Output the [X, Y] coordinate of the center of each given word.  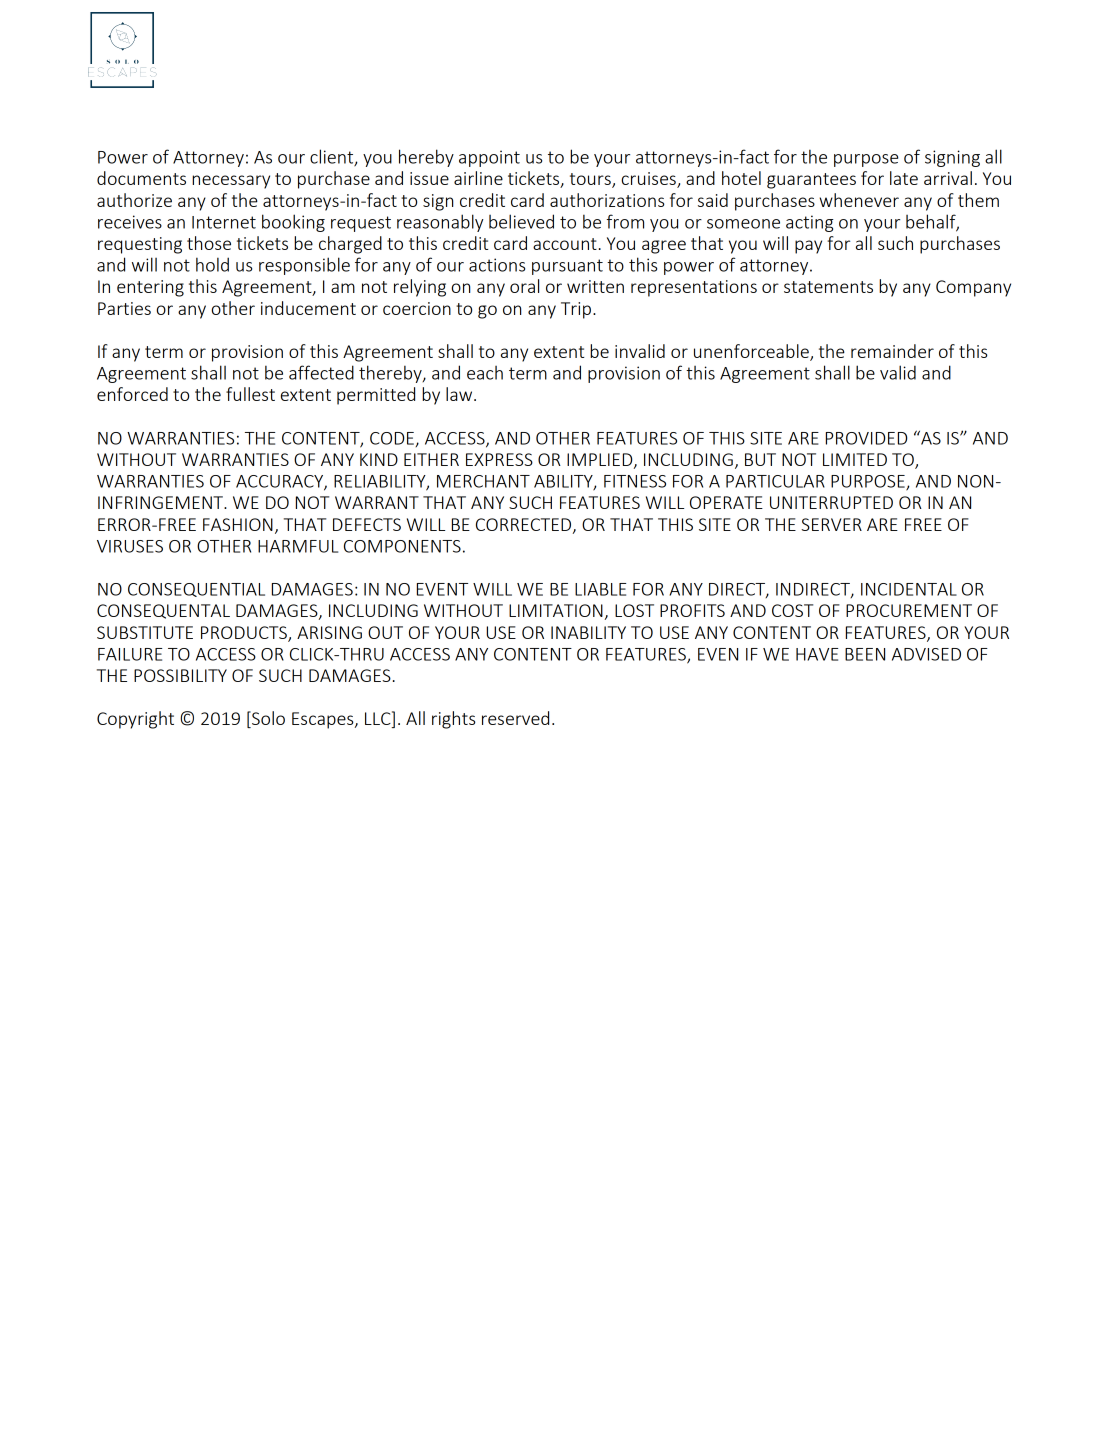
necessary [231, 182]
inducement [308, 308]
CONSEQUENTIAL [196, 590]
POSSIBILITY [180, 675]
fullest [250, 394]
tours [591, 180]
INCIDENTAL [909, 589]
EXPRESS [499, 459]
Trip [577, 310]
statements [828, 287]
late [904, 178]
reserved [515, 718]
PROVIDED [866, 438]
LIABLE [600, 589]
